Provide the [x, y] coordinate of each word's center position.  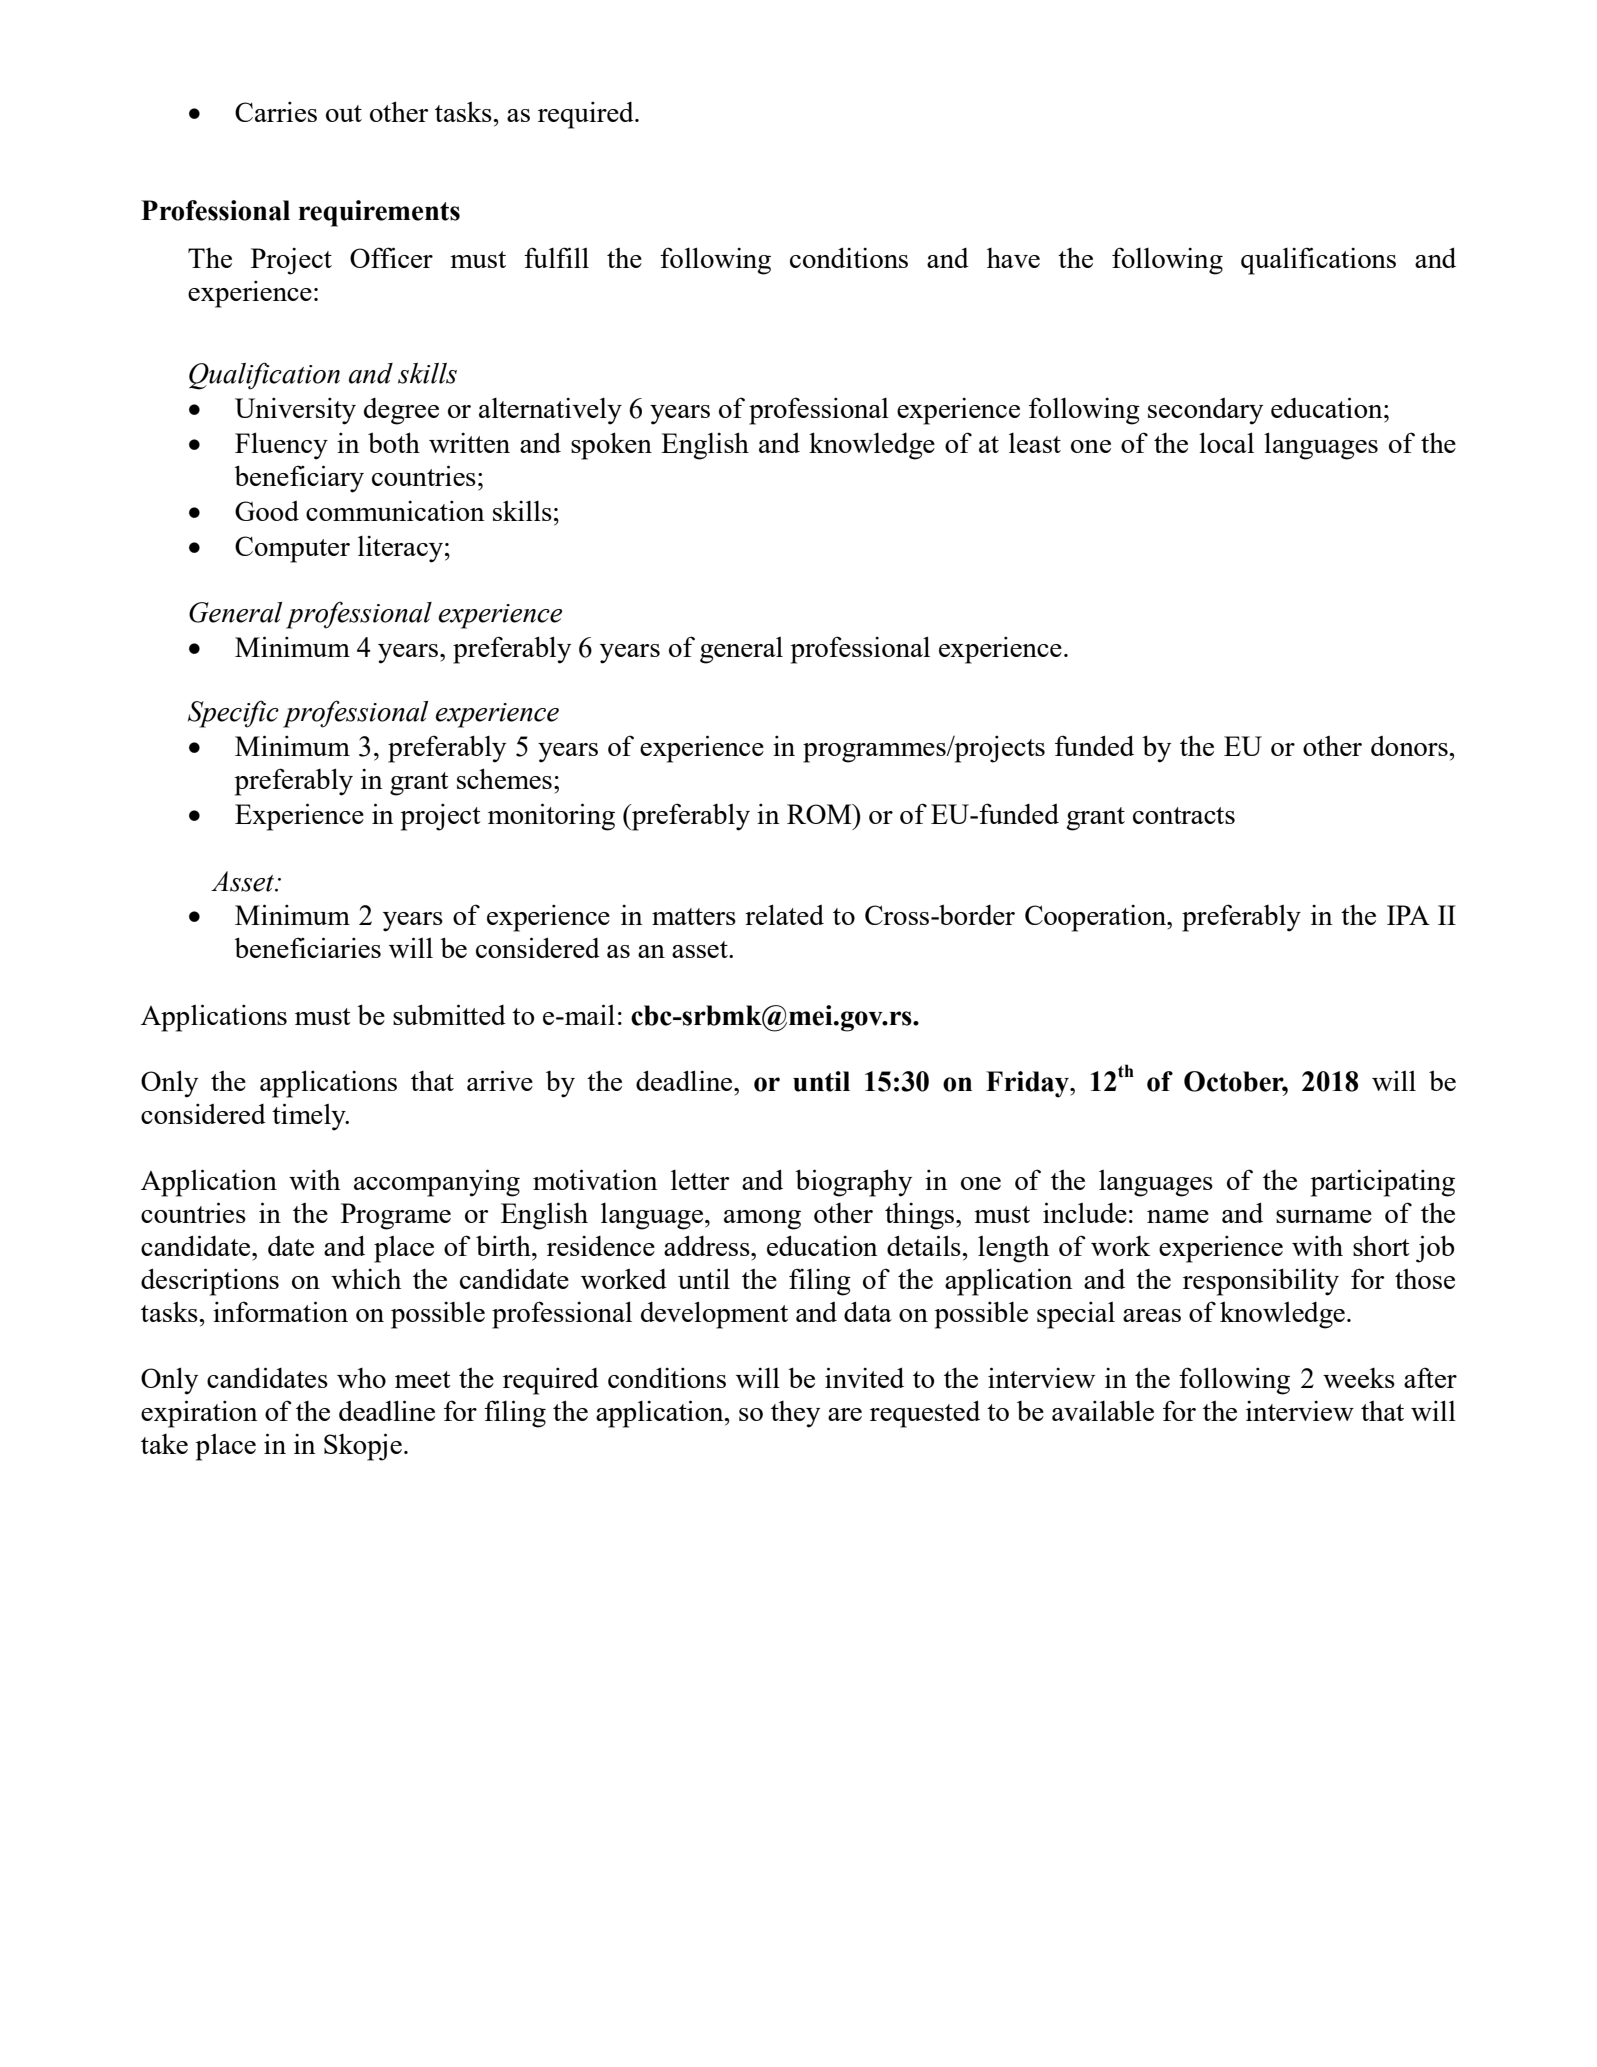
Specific [233, 714]
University [295, 411]
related [784, 914]
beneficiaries [307, 947]
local [1226, 442]
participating [1383, 1183]
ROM [820, 814]
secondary [1205, 411]
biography [853, 1183]
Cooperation [1097, 918]
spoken [611, 446]
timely [310, 1117]
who [361, 1378]
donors [1410, 746]
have [1013, 258]
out [344, 113]
